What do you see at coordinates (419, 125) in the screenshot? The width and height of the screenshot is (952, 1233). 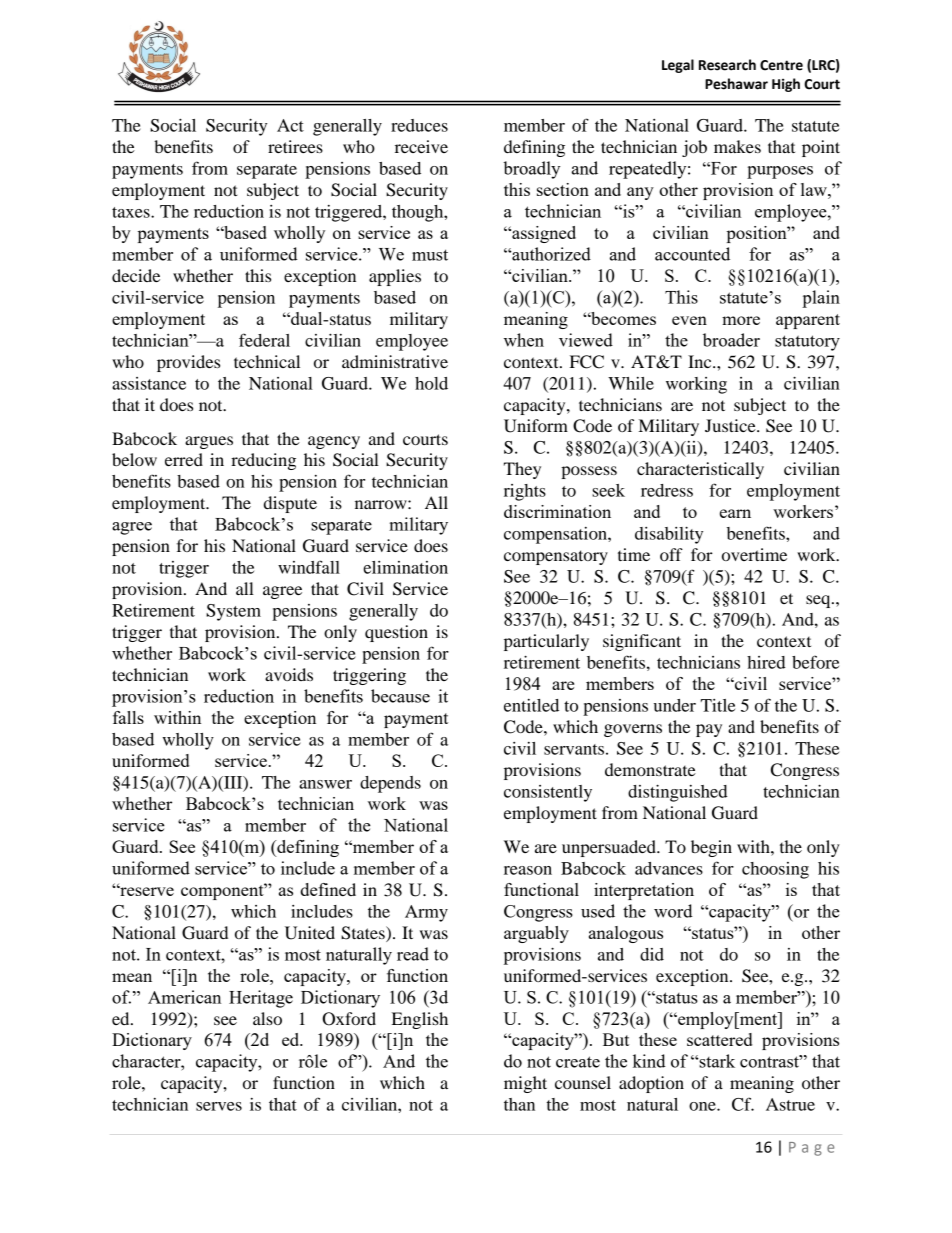 I see `reduces` at bounding box center [419, 125].
